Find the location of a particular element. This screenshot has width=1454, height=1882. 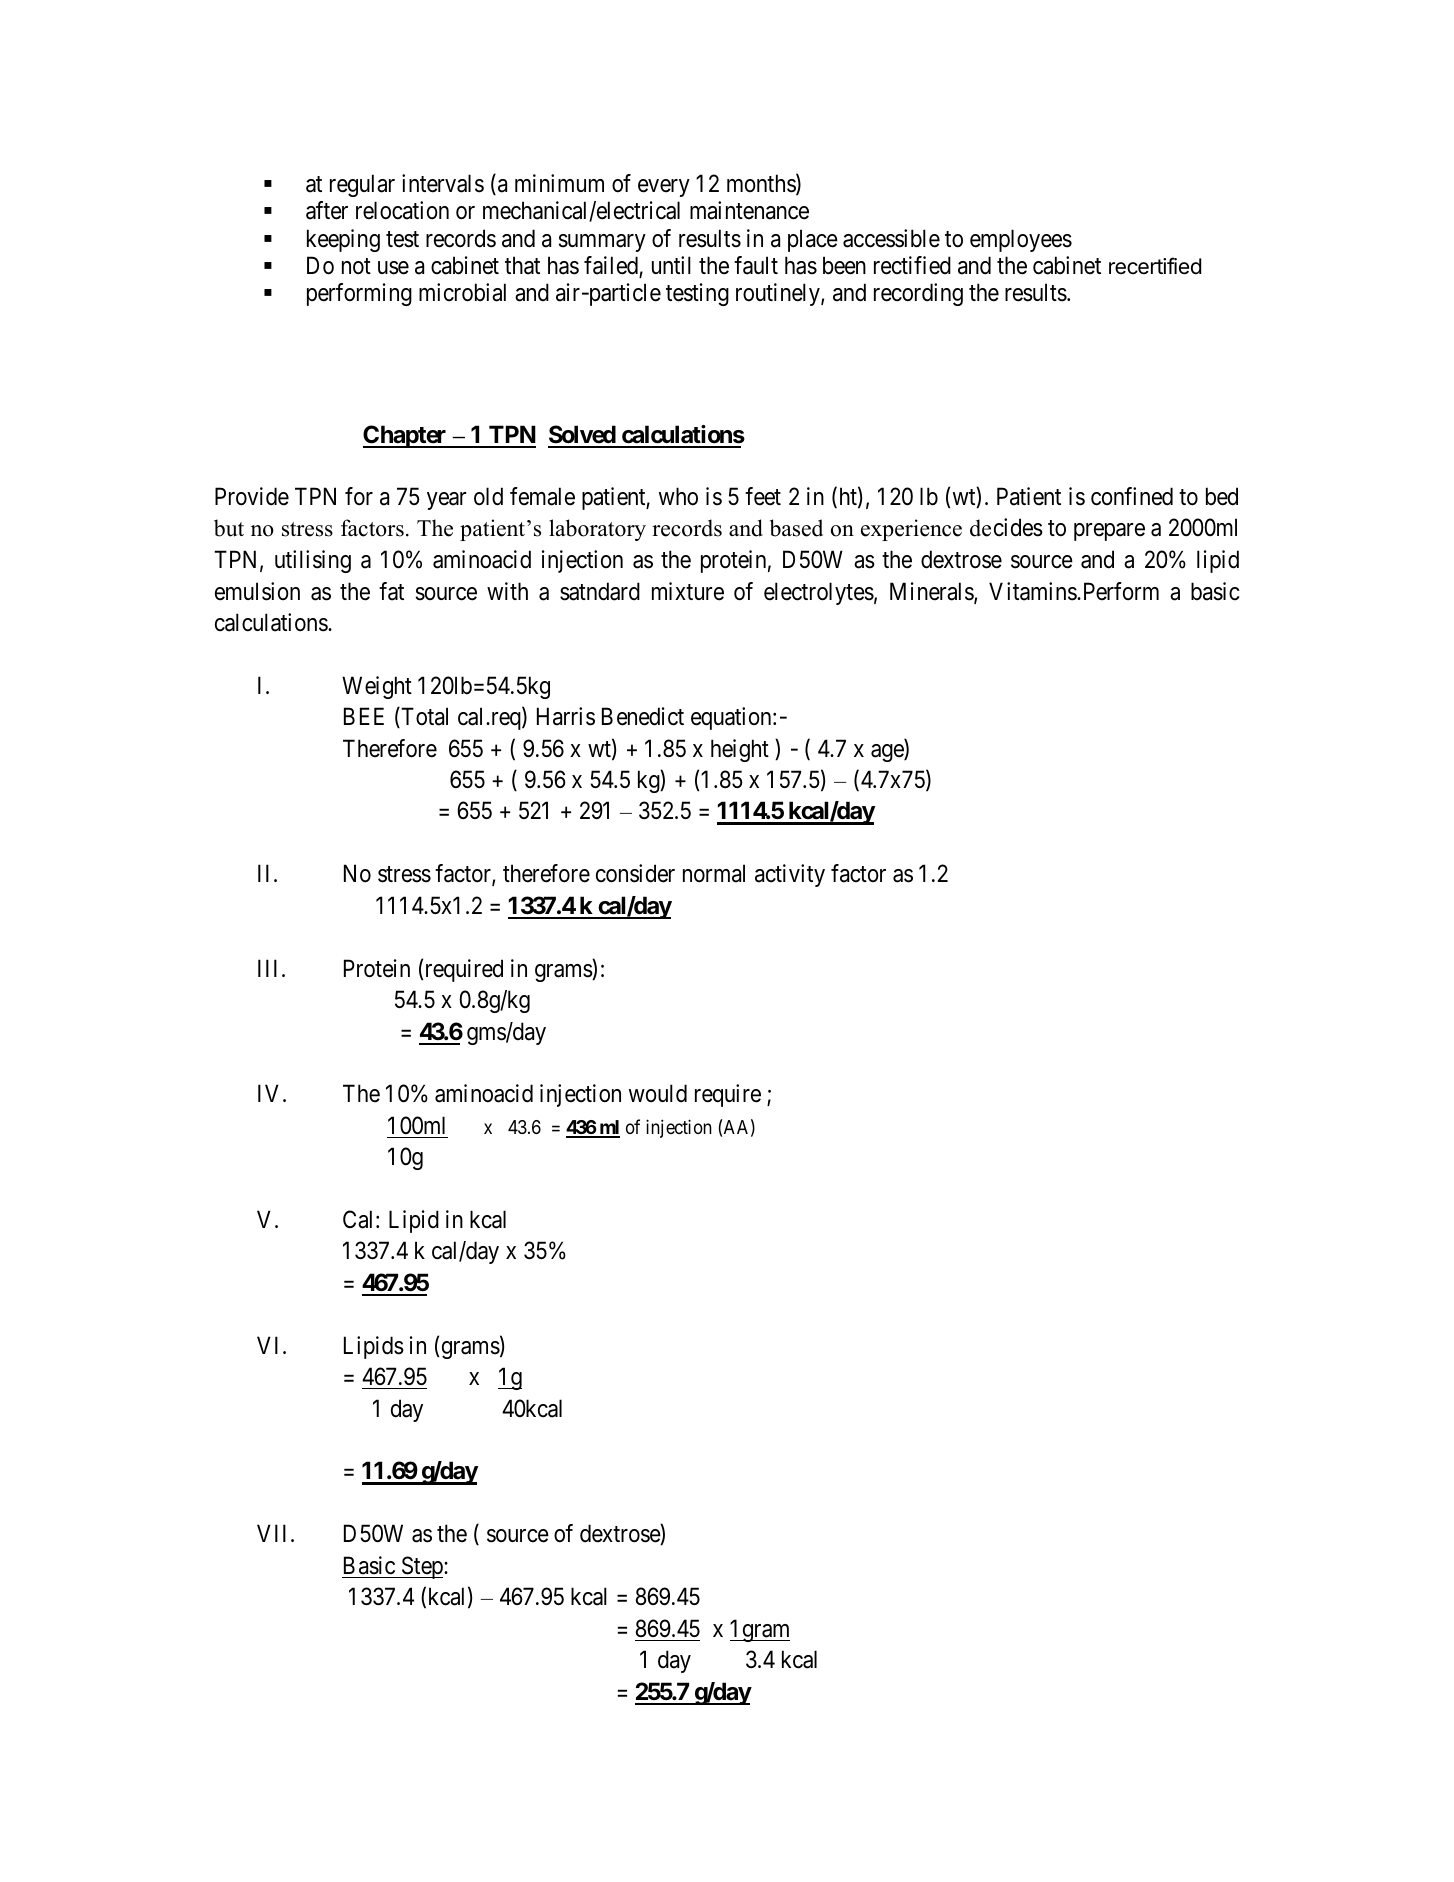

keeping is located at coordinates (343, 240).
